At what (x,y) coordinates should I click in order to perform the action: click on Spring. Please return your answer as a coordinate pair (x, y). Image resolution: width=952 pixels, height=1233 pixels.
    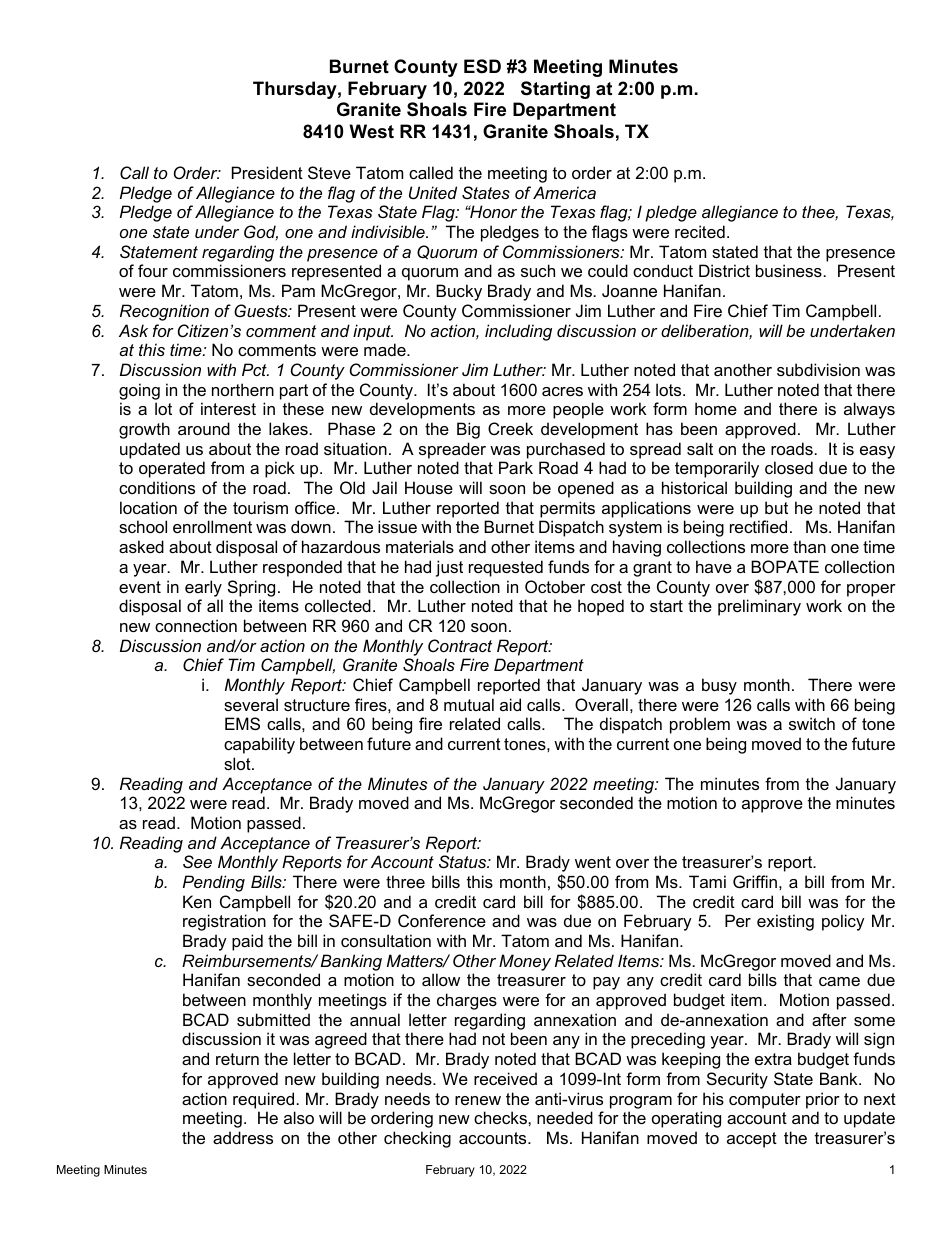
    Looking at the image, I should click on (251, 588).
